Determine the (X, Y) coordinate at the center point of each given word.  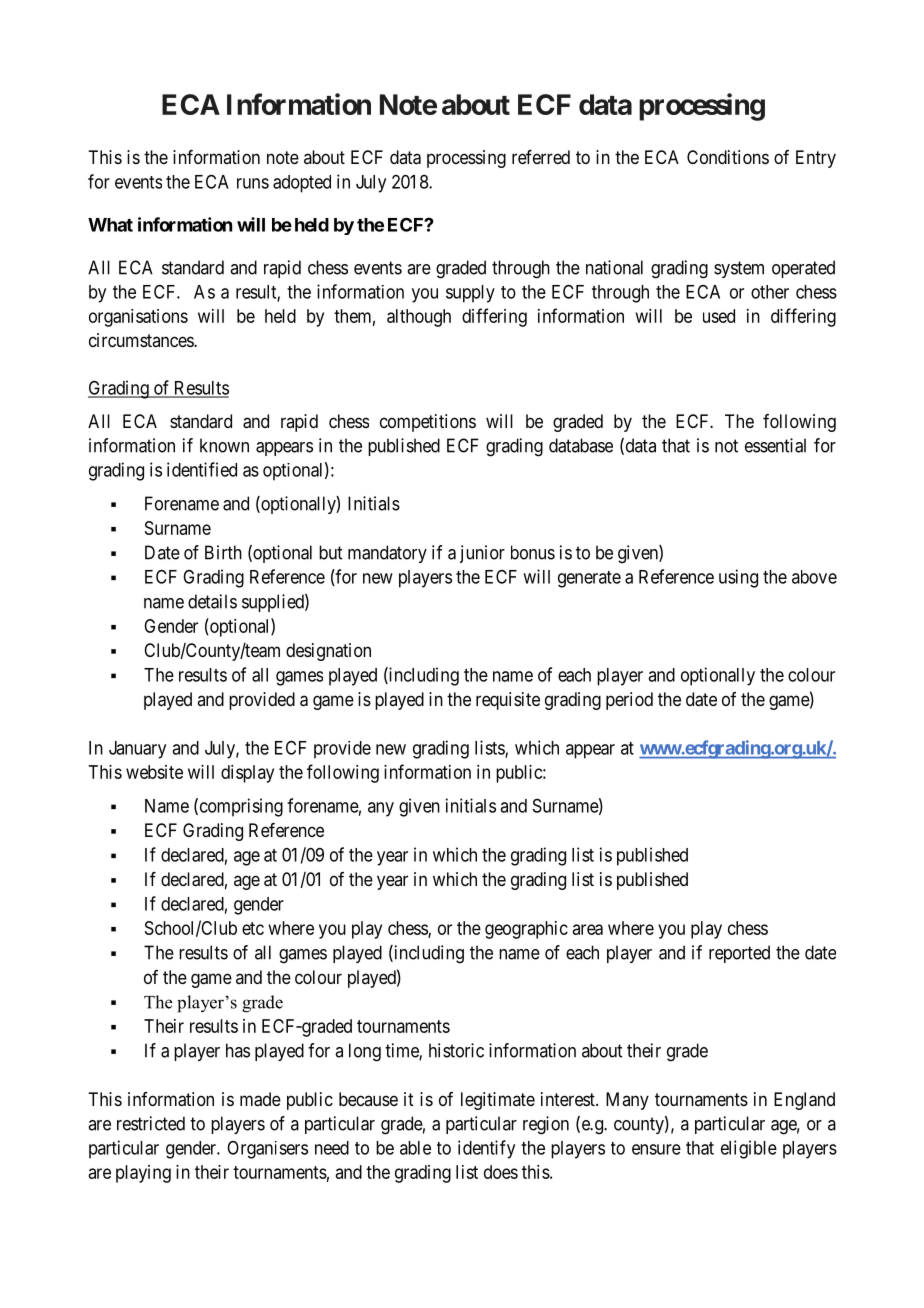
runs (253, 183)
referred (541, 157)
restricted (151, 1123)
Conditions (728, 157)
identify (486, 1149)
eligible (749, 1149)
